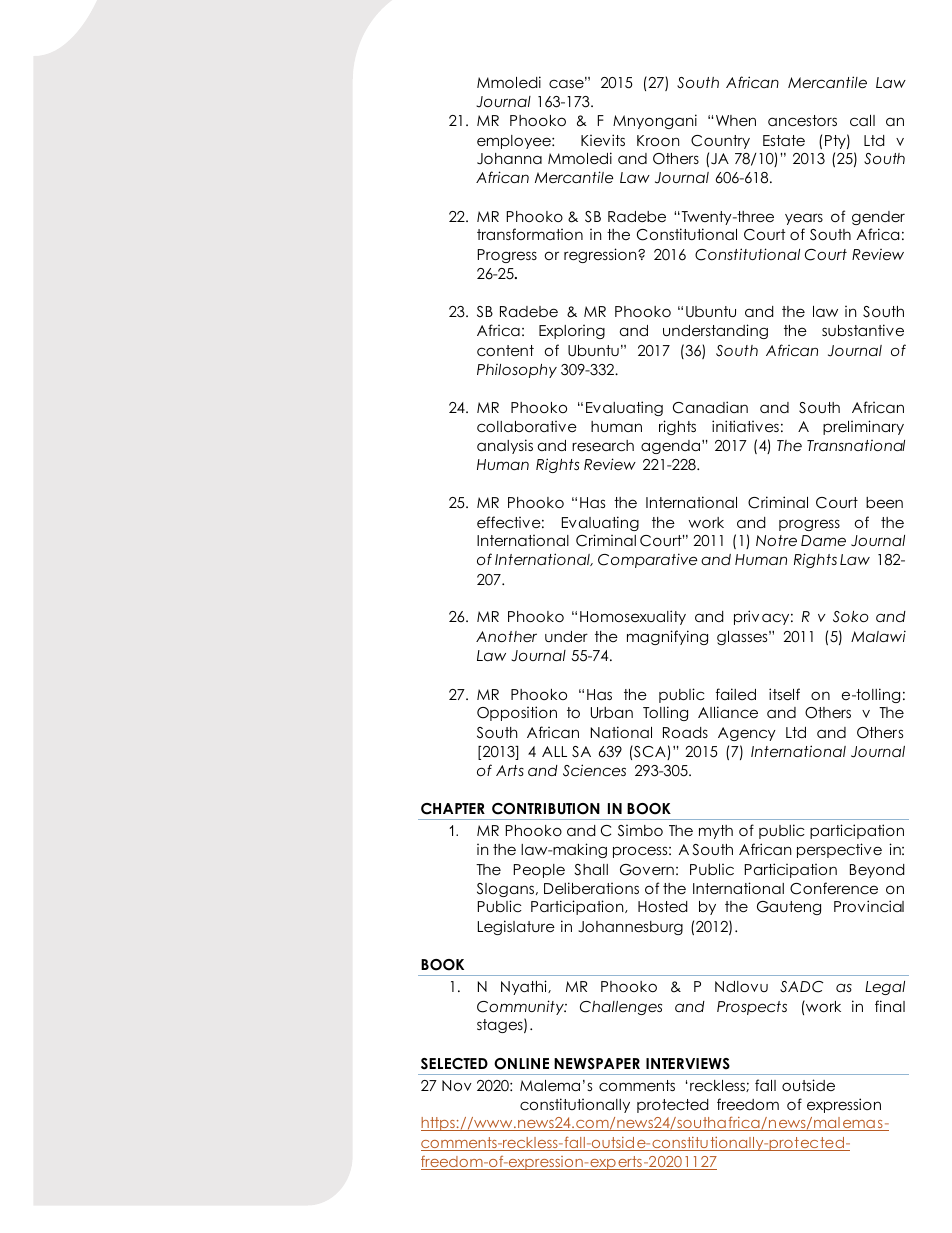  What do you see at coordinates (667, 637) in the screenshot?
I see `magnifying` at bounding box center [667, 637].
